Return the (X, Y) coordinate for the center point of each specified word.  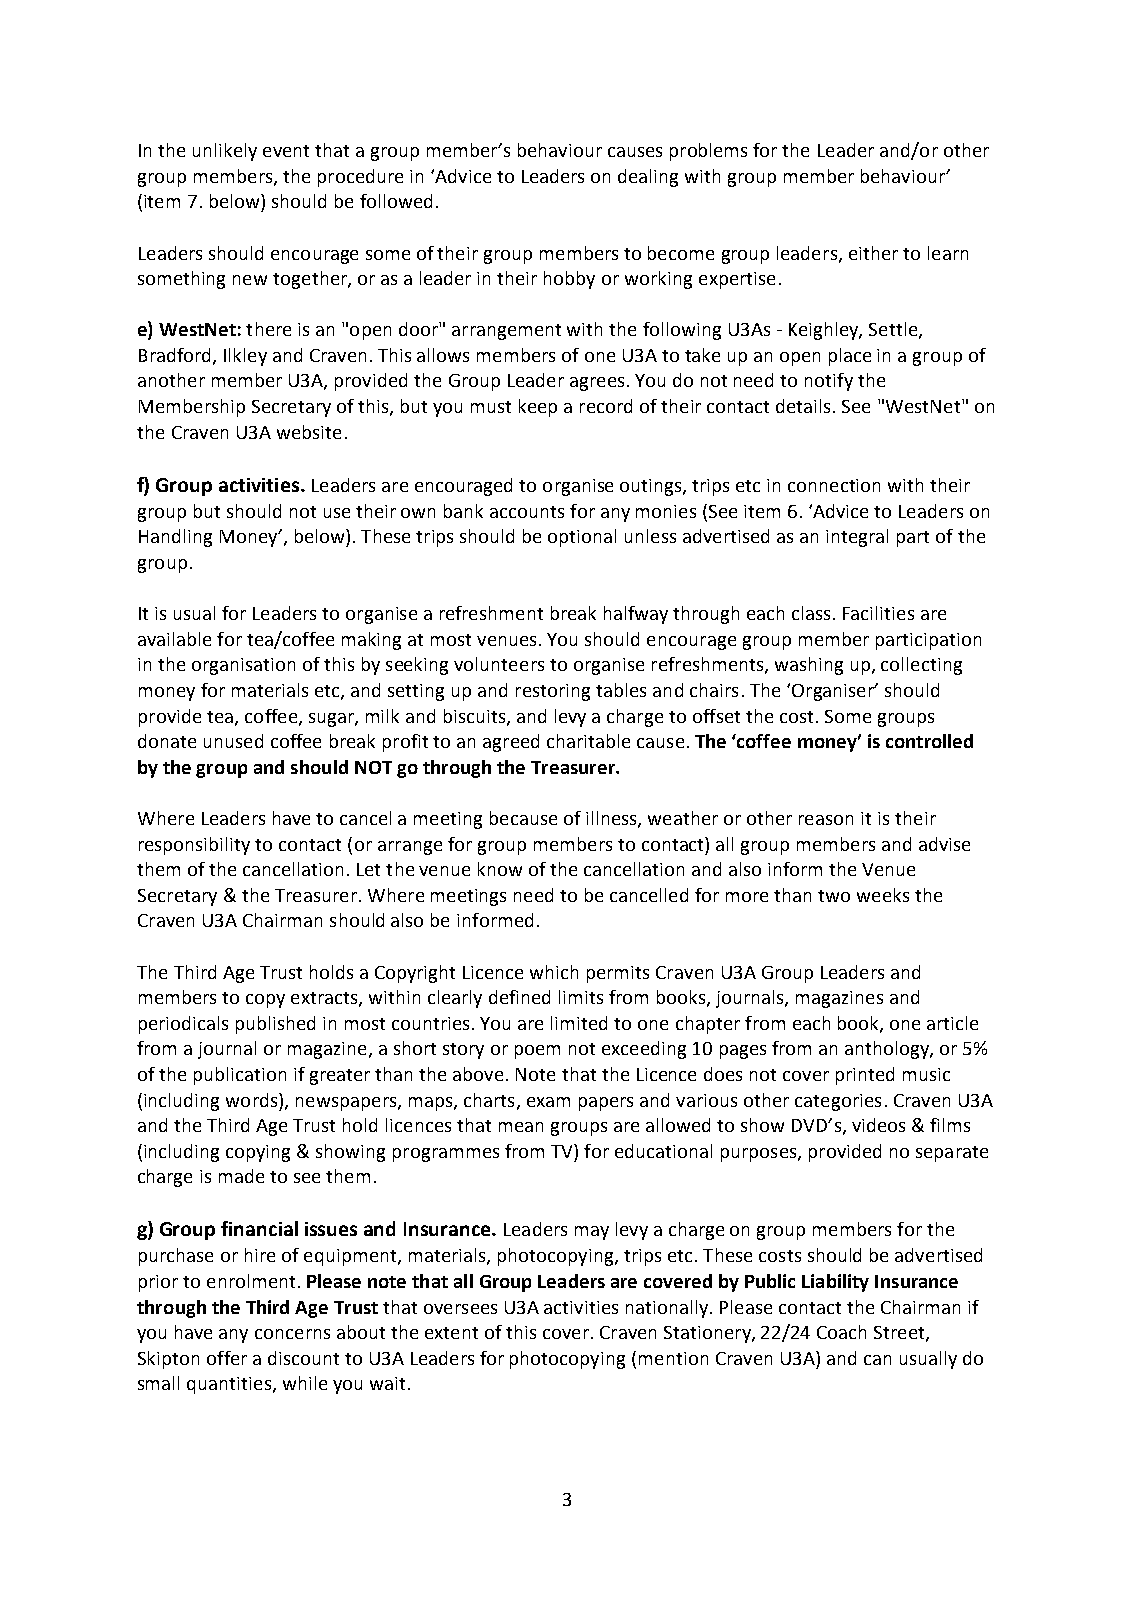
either (873, 253)
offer (227, 1358)
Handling (175, 538)
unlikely (225, 152)
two (834, 896)
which (554, 972)
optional (582, 538)
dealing (648, 178)
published (275, 1025)
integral (857, 538)
